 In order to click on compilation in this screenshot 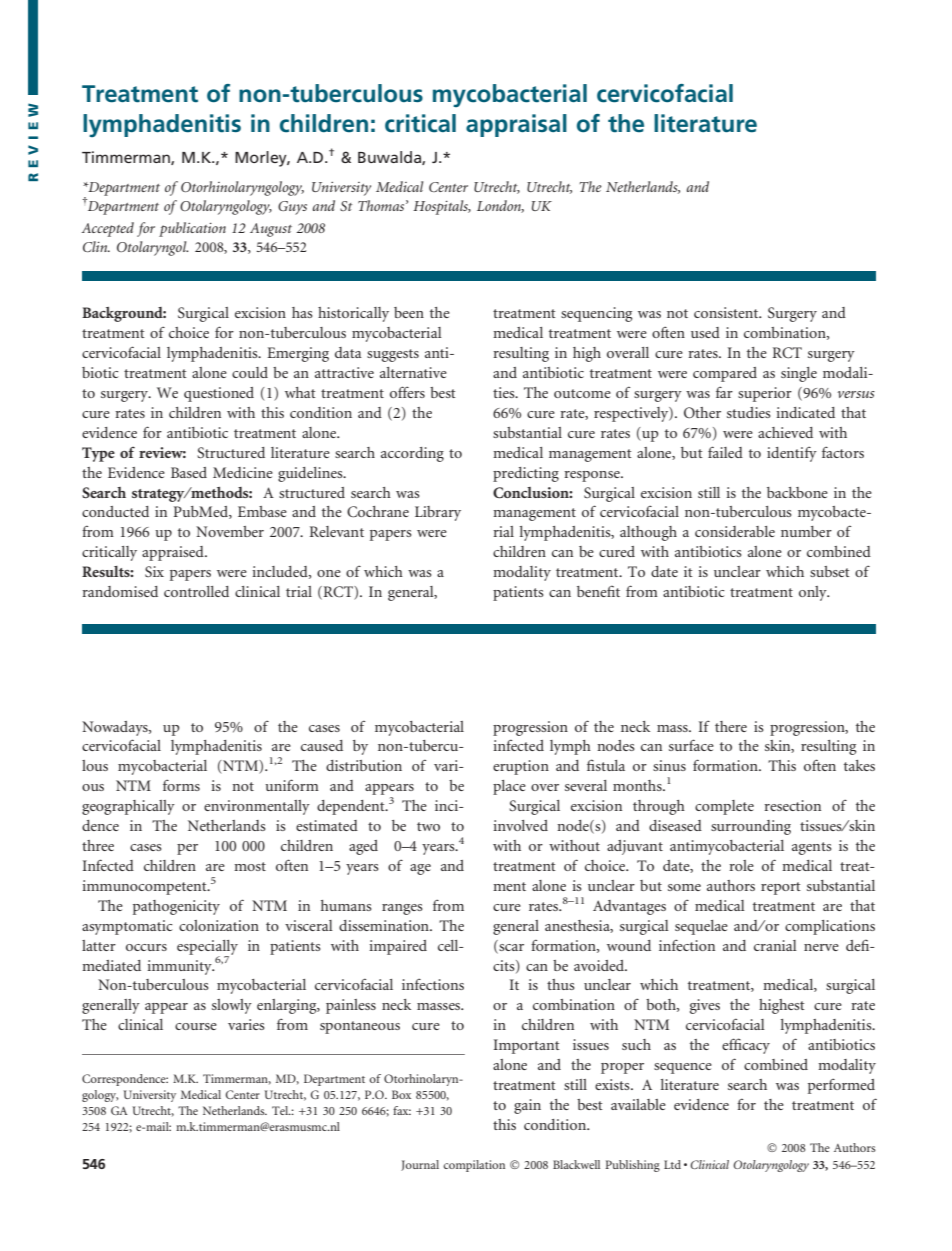, I will do `click(474, 1166)`.
